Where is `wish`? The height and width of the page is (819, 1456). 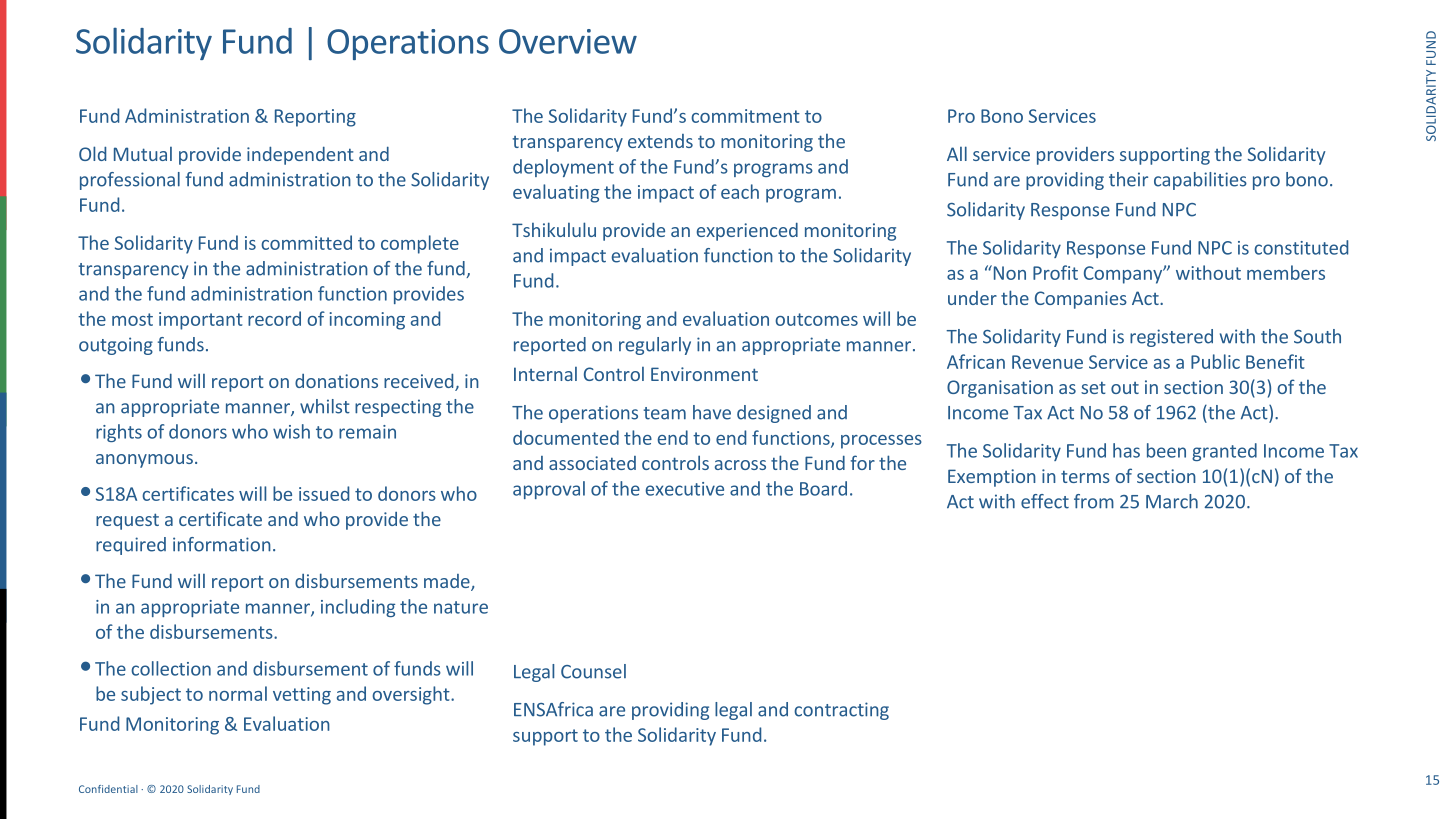 wish is located at coordinates (291, 431).
